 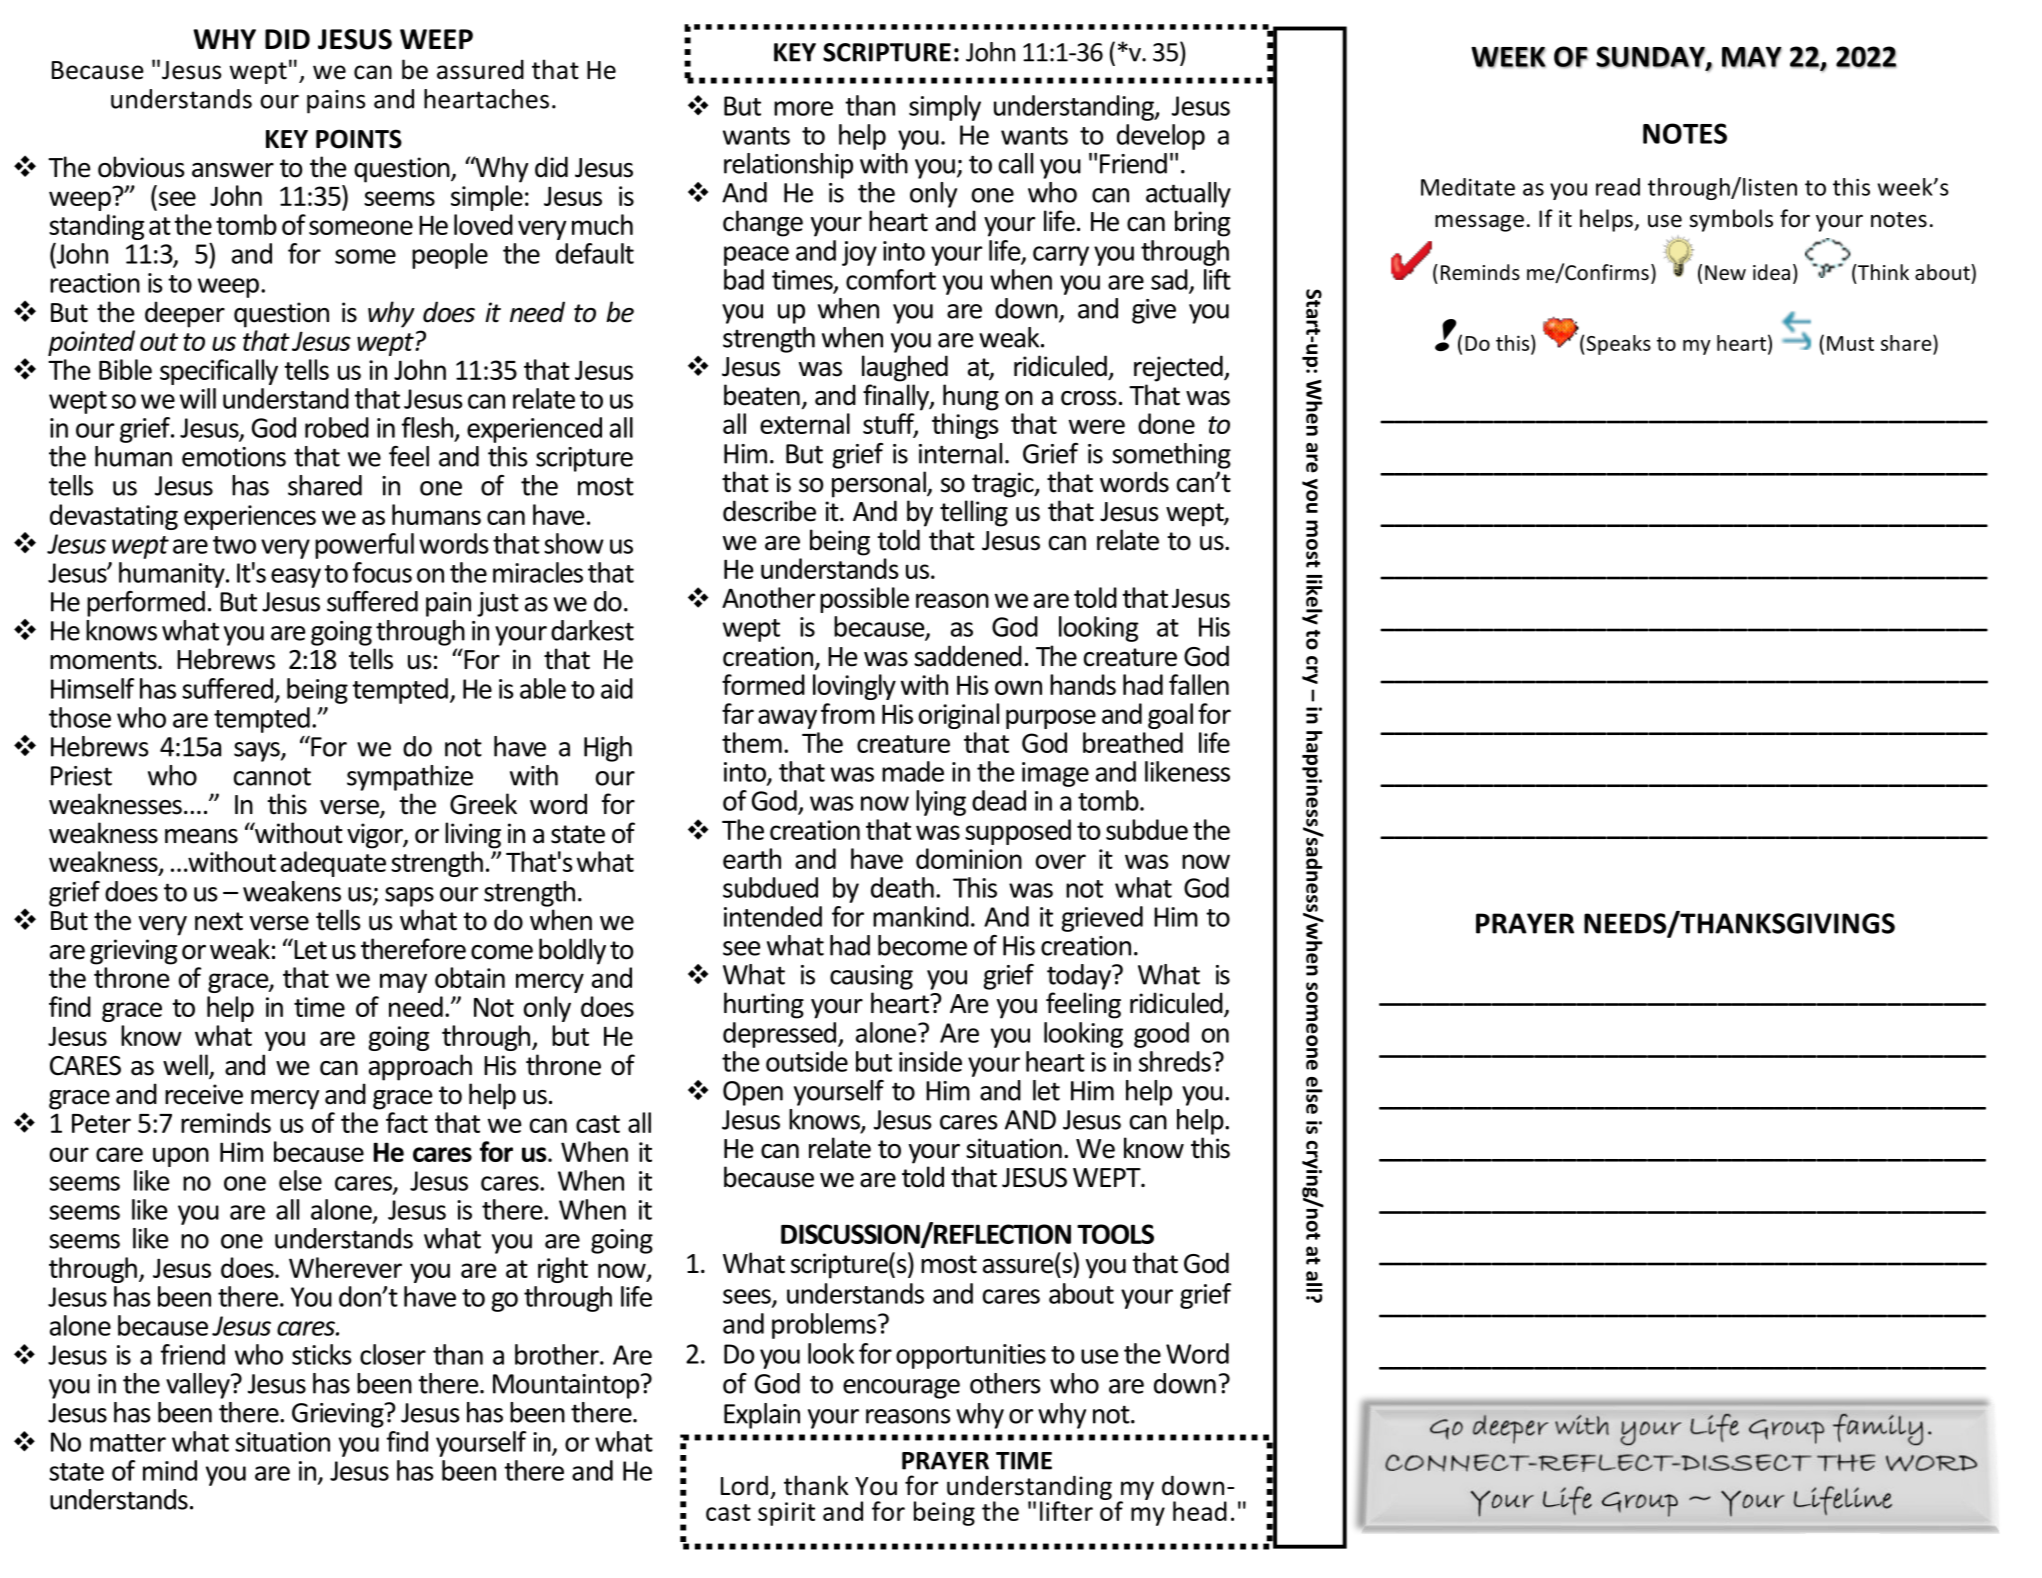 What do you see at coordinates (945, 108) in the screenshot?
I see `simply` at bounding box center [945, 108].
